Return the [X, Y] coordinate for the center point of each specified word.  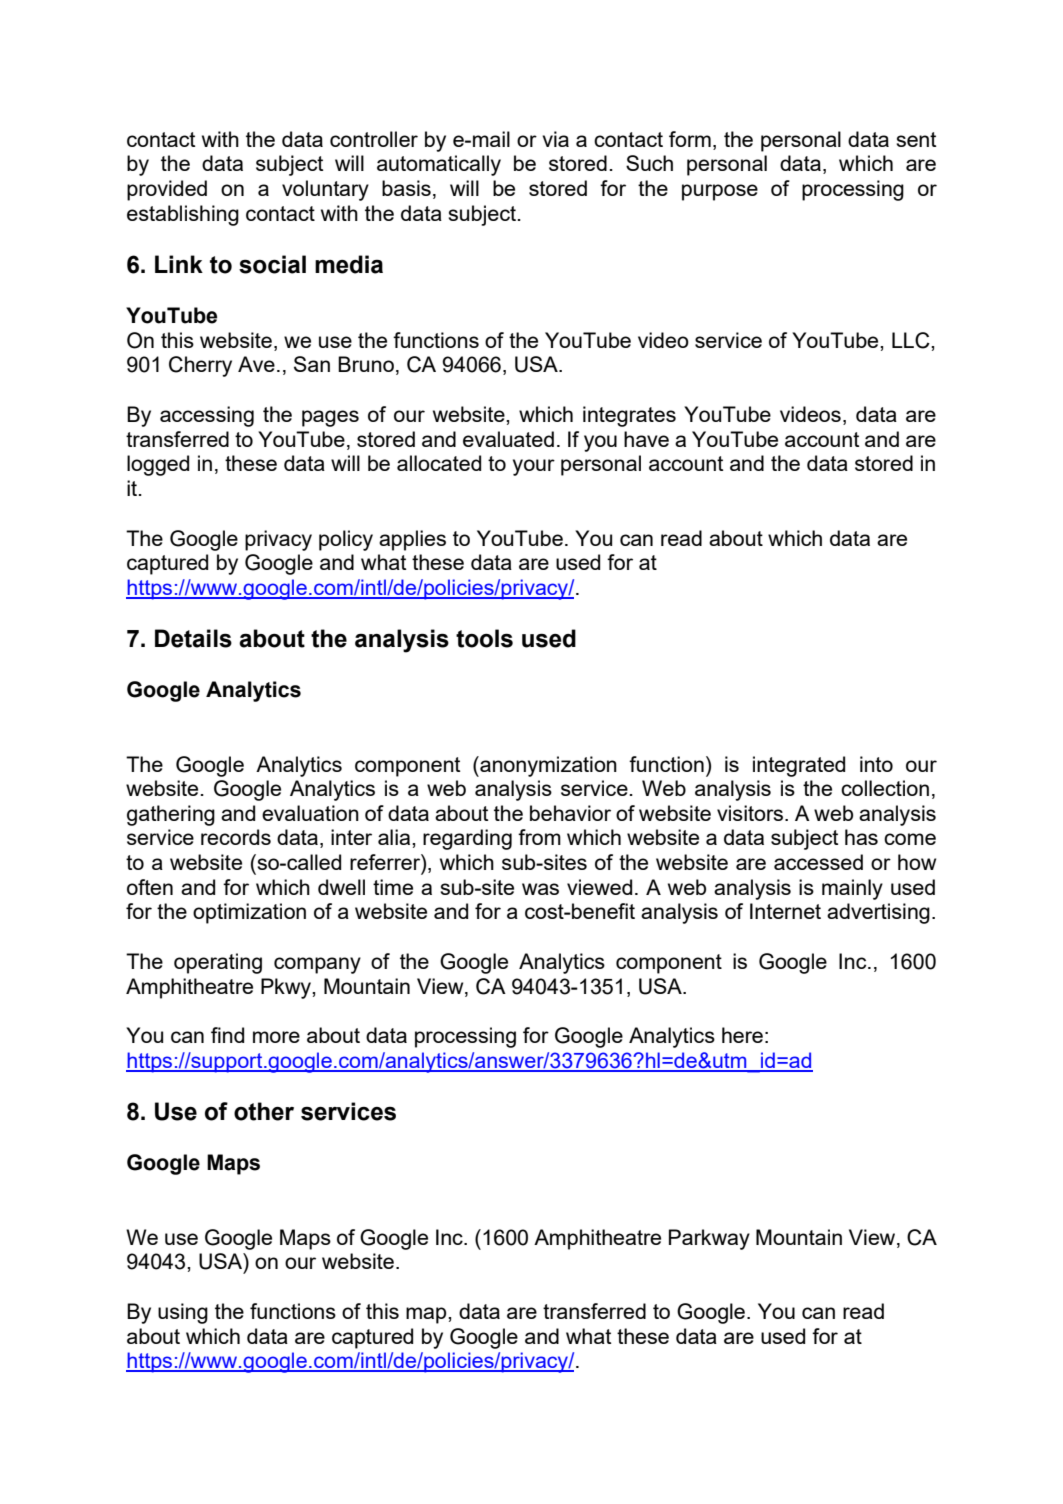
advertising [878, 913]
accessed [818, 862]
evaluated [508, 439]
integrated [799, 766]
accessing [207, 416]
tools [484, 638]
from [539, 837]
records [236, 837]
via [555, 139]
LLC [912, 340]
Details [193, 638]
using [183, 1313]
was [540, 889]
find [227, 1035]
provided [167, 190]
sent [916, 139]
